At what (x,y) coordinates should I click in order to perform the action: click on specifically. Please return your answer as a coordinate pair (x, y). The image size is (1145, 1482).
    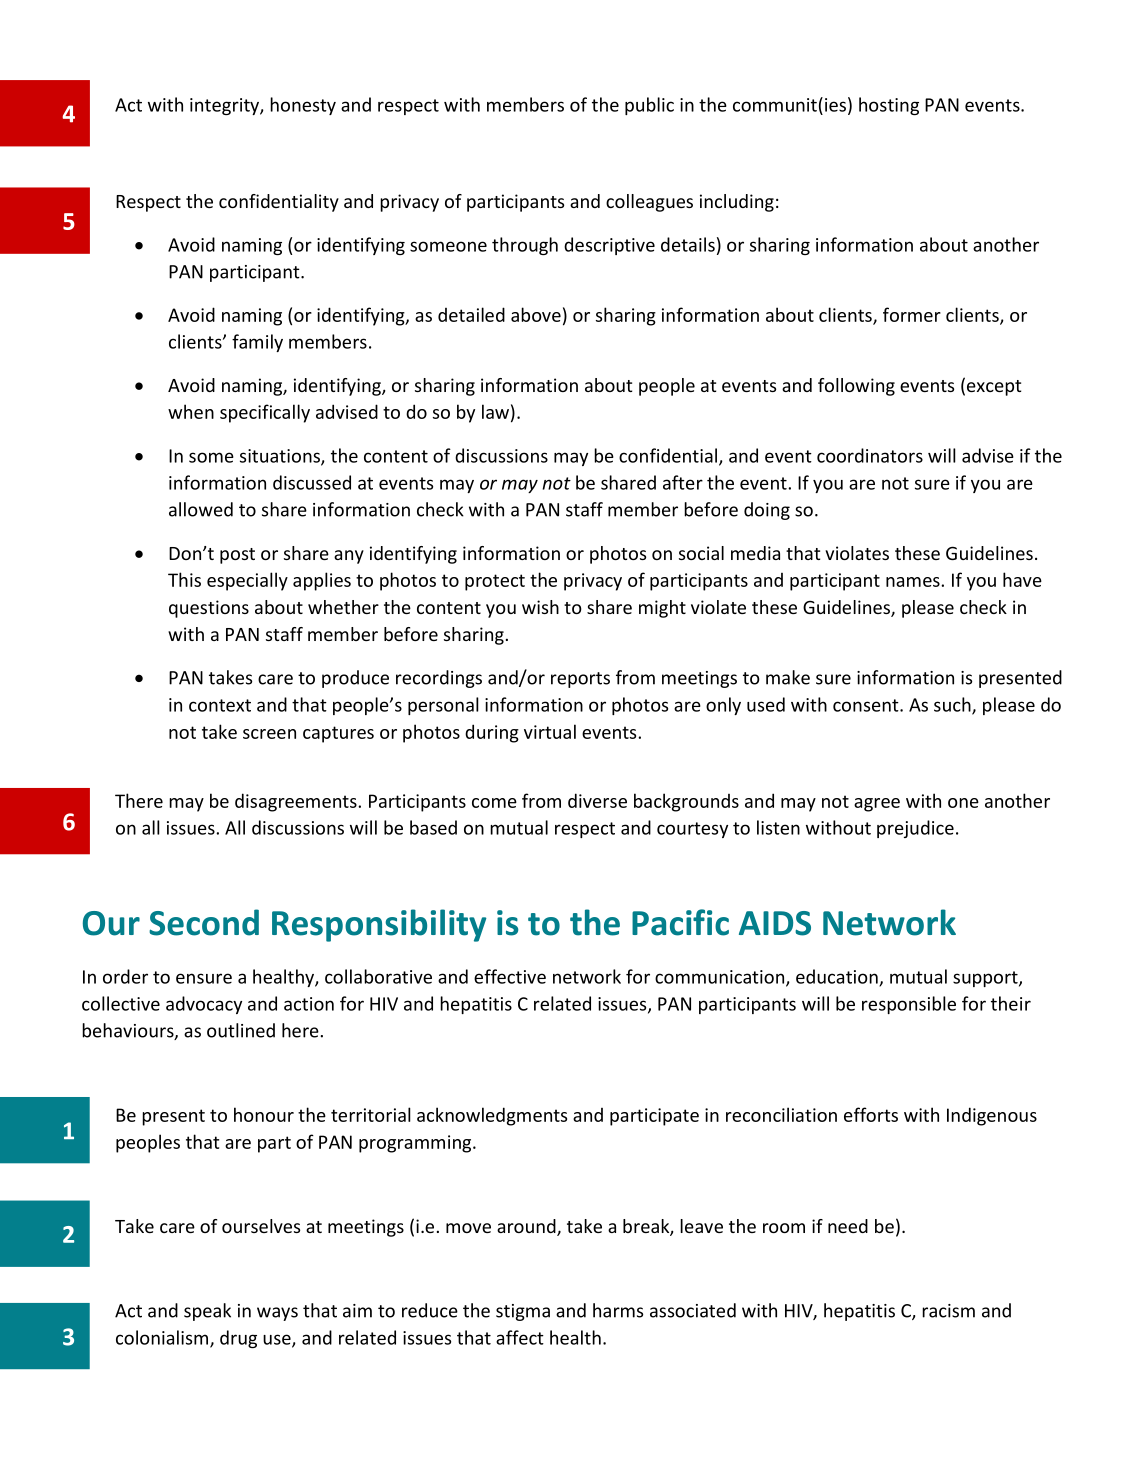
    Looking at the image, I should click on (265, 413).
